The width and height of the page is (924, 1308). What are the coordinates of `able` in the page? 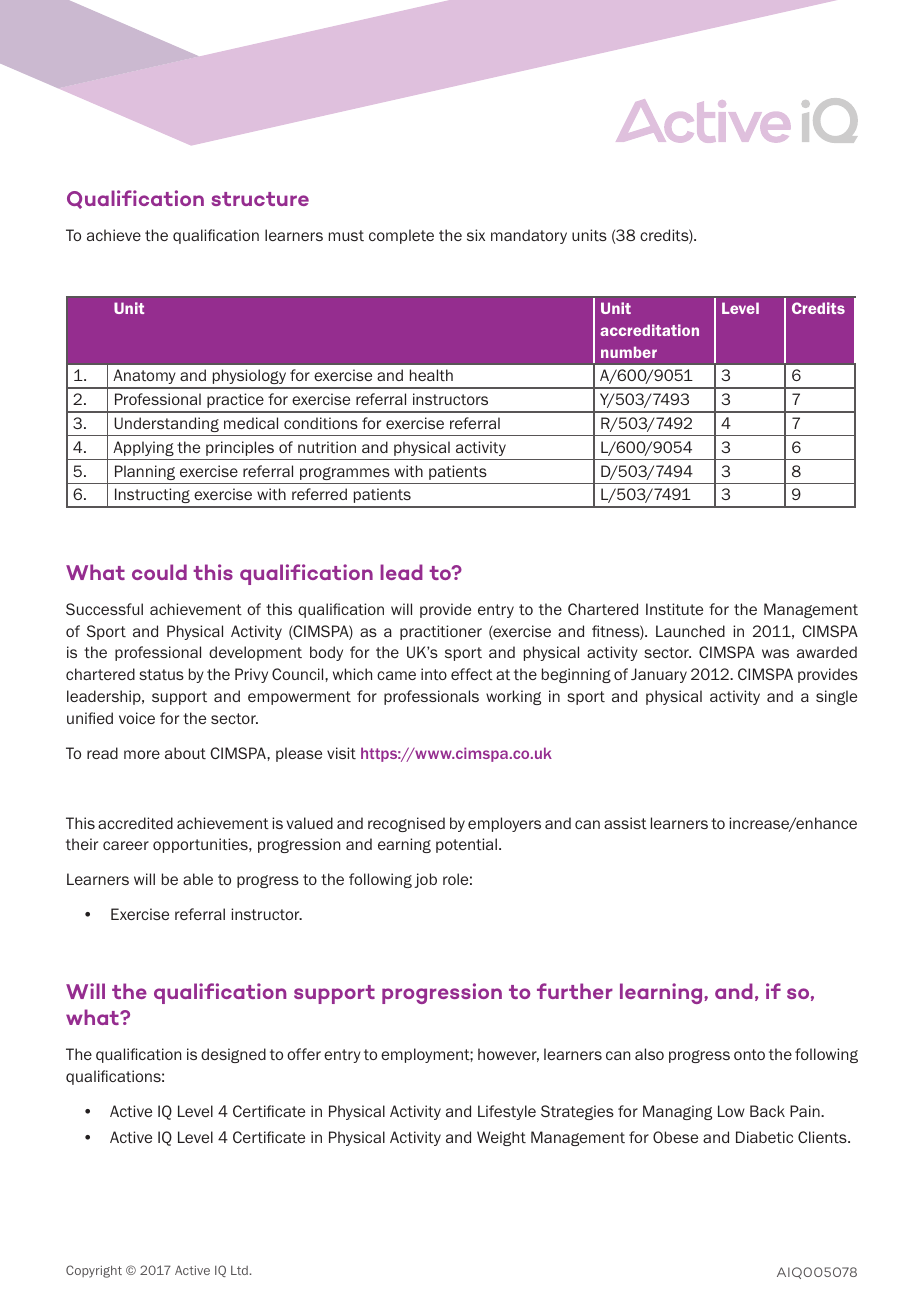 It's located at (198, 879).
